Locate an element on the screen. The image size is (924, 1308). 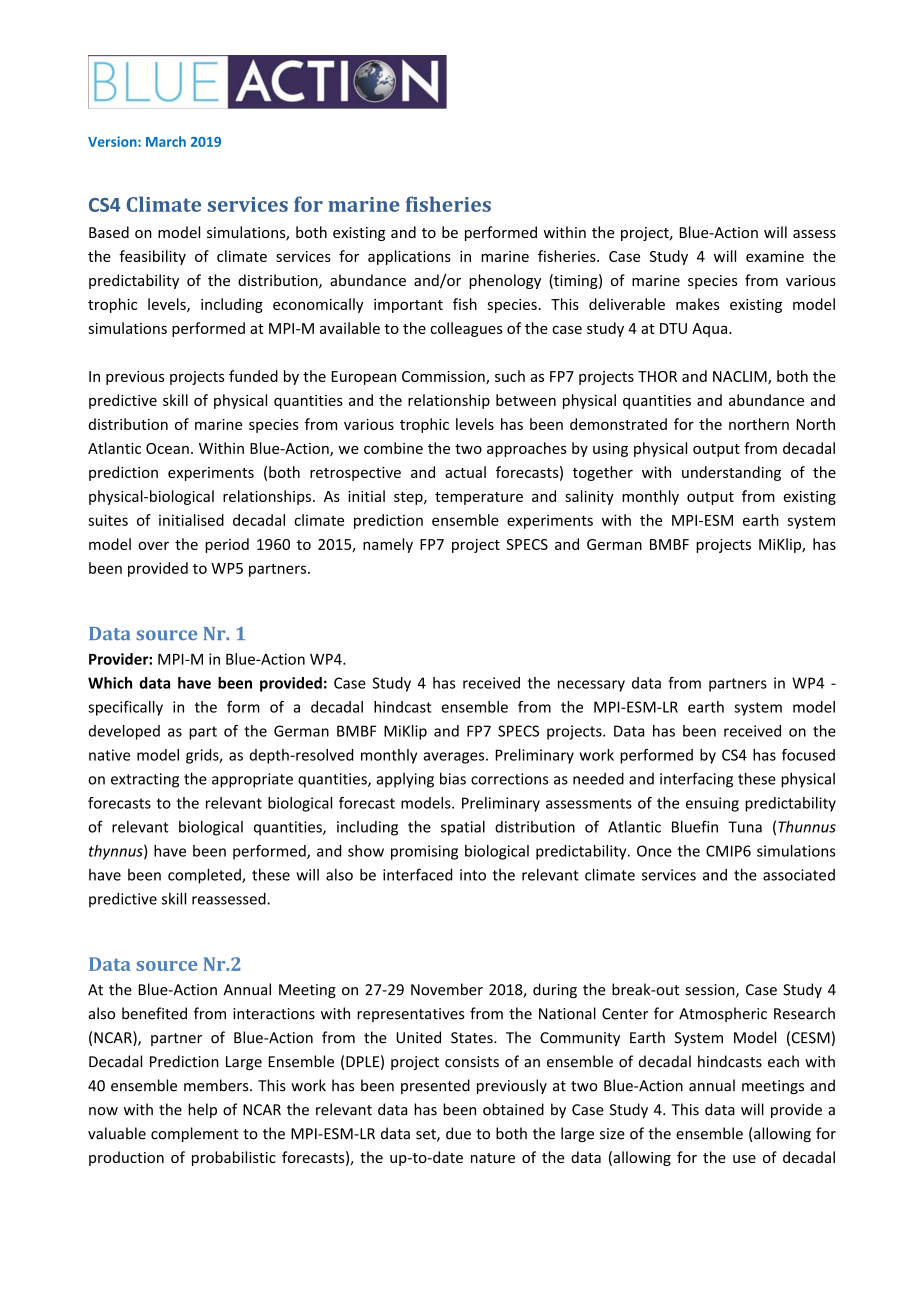
examine is located at coordinates (775, 256).
